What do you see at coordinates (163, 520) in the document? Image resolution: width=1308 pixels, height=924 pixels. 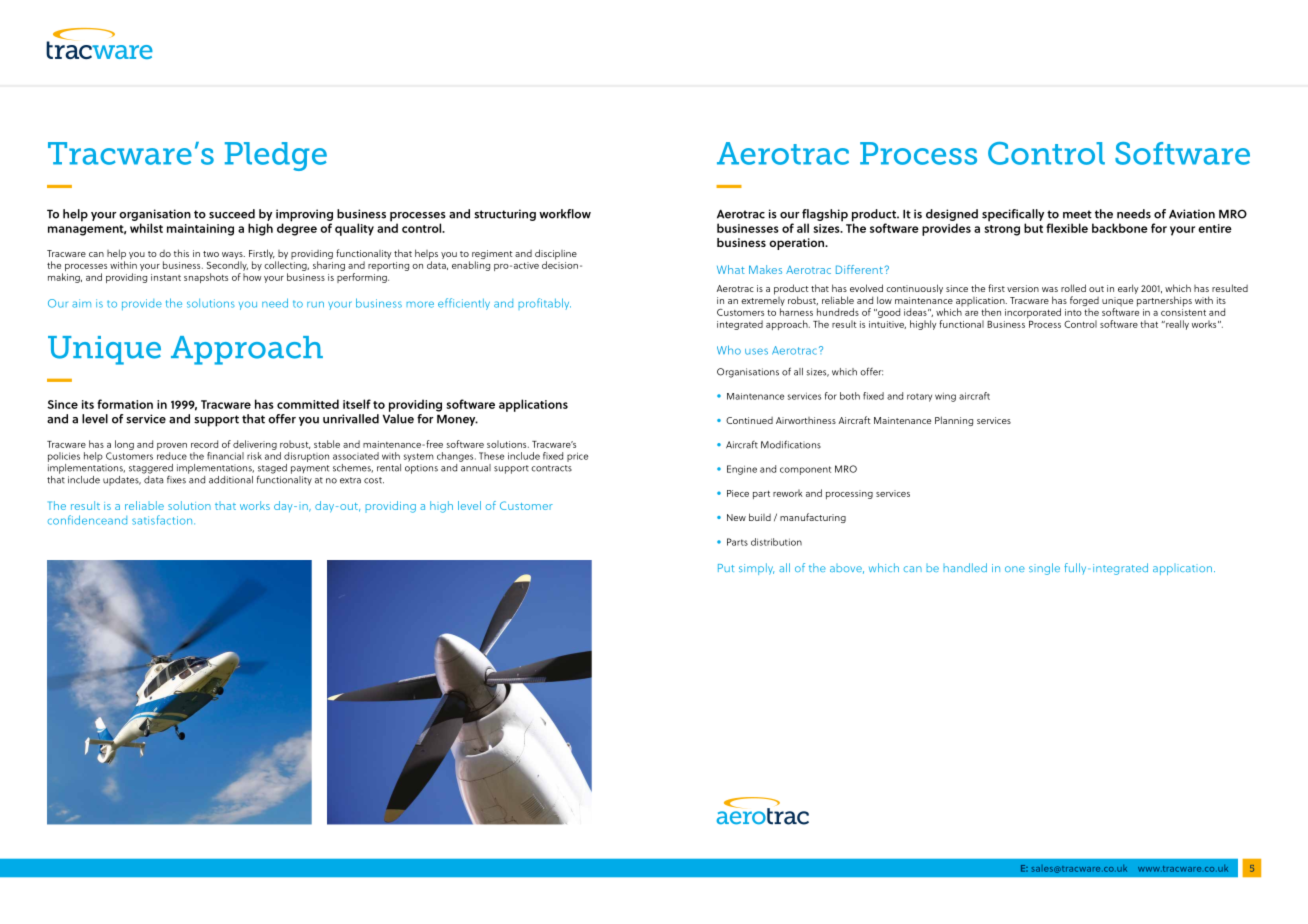 I see `satisfaction` at bounding box center [163, 520].
